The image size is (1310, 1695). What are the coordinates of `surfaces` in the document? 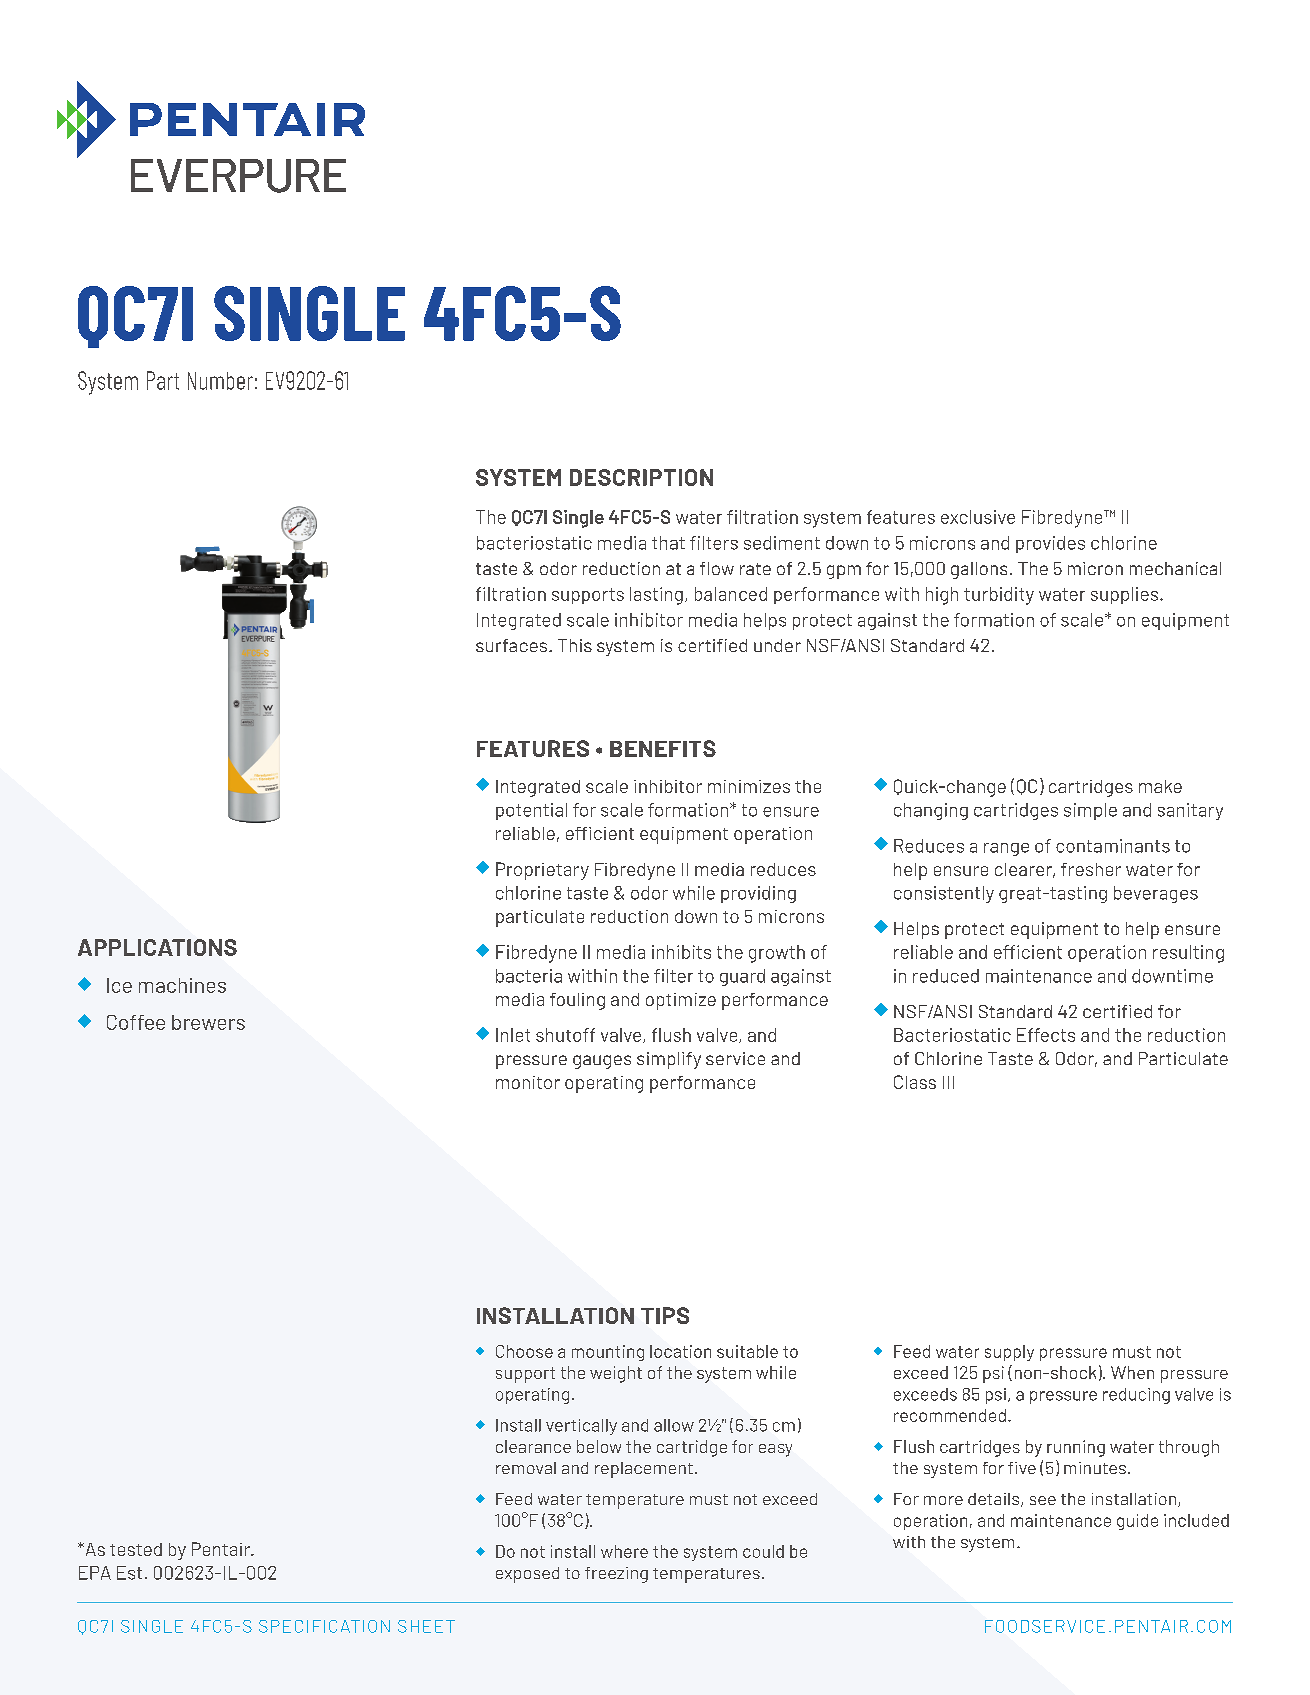 It's located at (511, 645).
